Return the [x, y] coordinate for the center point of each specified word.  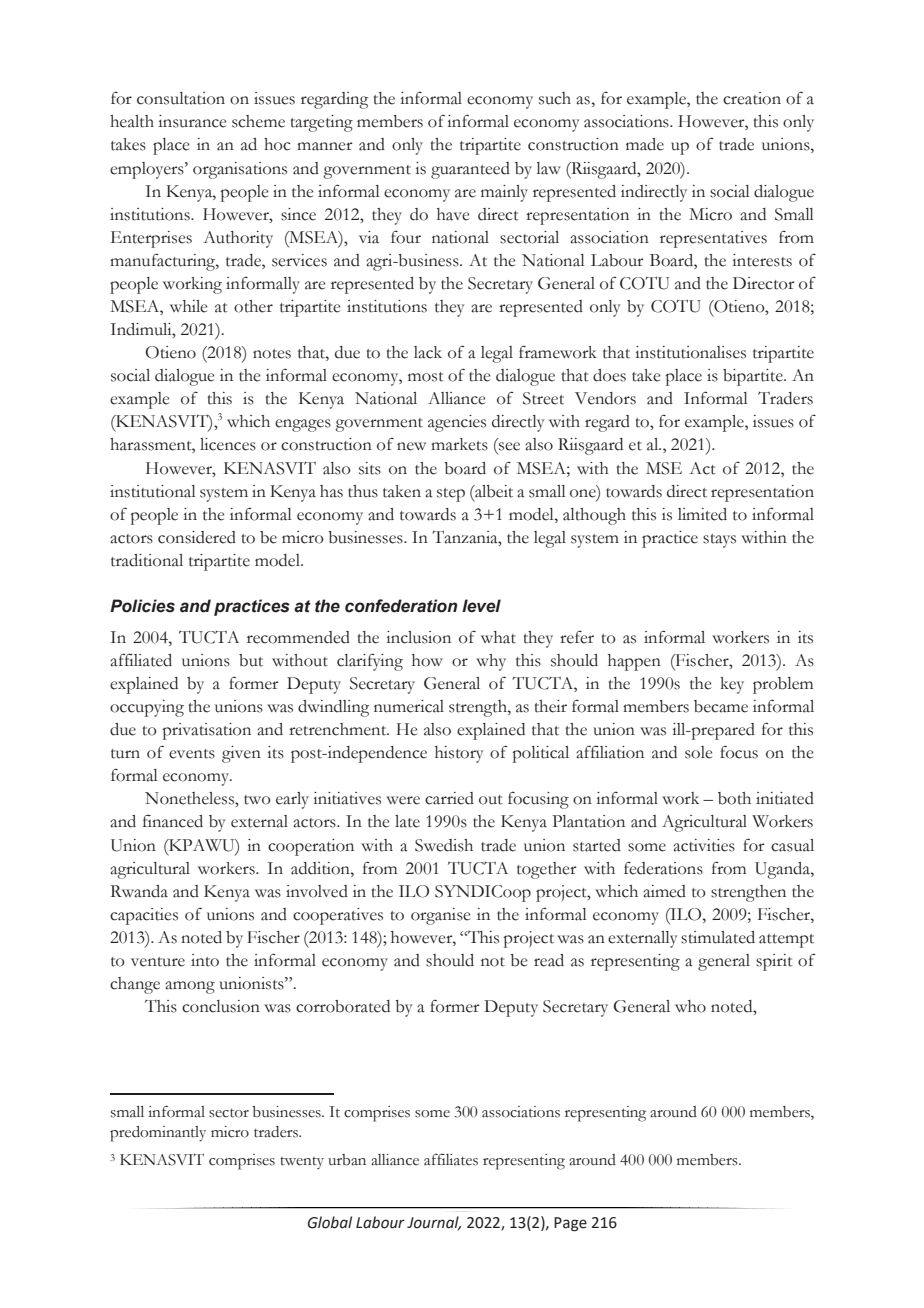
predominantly [158, 1134]
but [251, 660]
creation [752, 98]
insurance [192, 121]
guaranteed [470, 170]
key [732, 685]
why [491, 662]
